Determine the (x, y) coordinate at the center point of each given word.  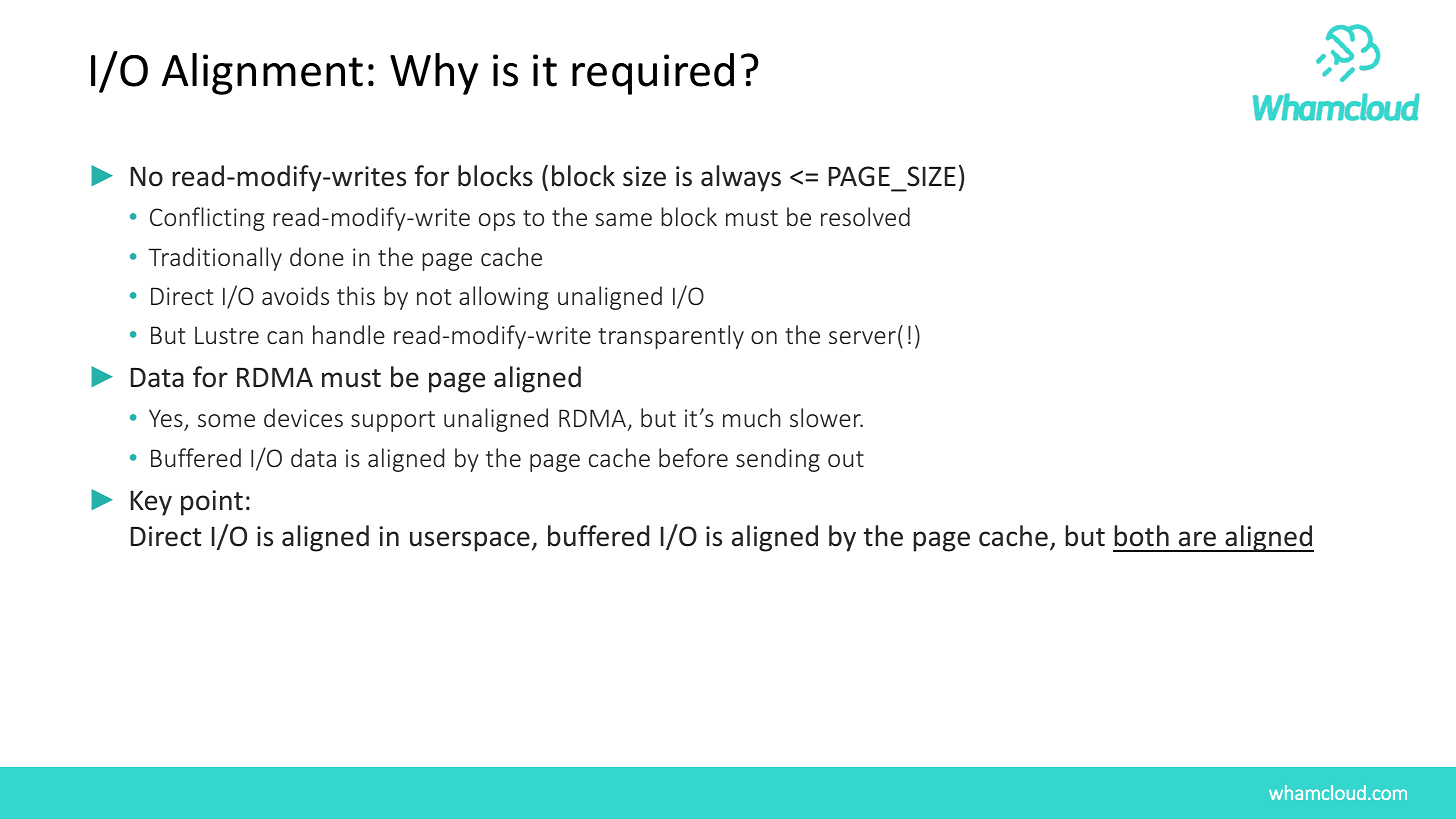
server (862, 337)
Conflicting (207, 219)
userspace (470, 541)
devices (303, 417)
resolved (865, 216)
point (212, 503)
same (623, 219)
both (1141, 536)
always (741, 178)
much (752, 417)
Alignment (262, 74)
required (653, 74)
